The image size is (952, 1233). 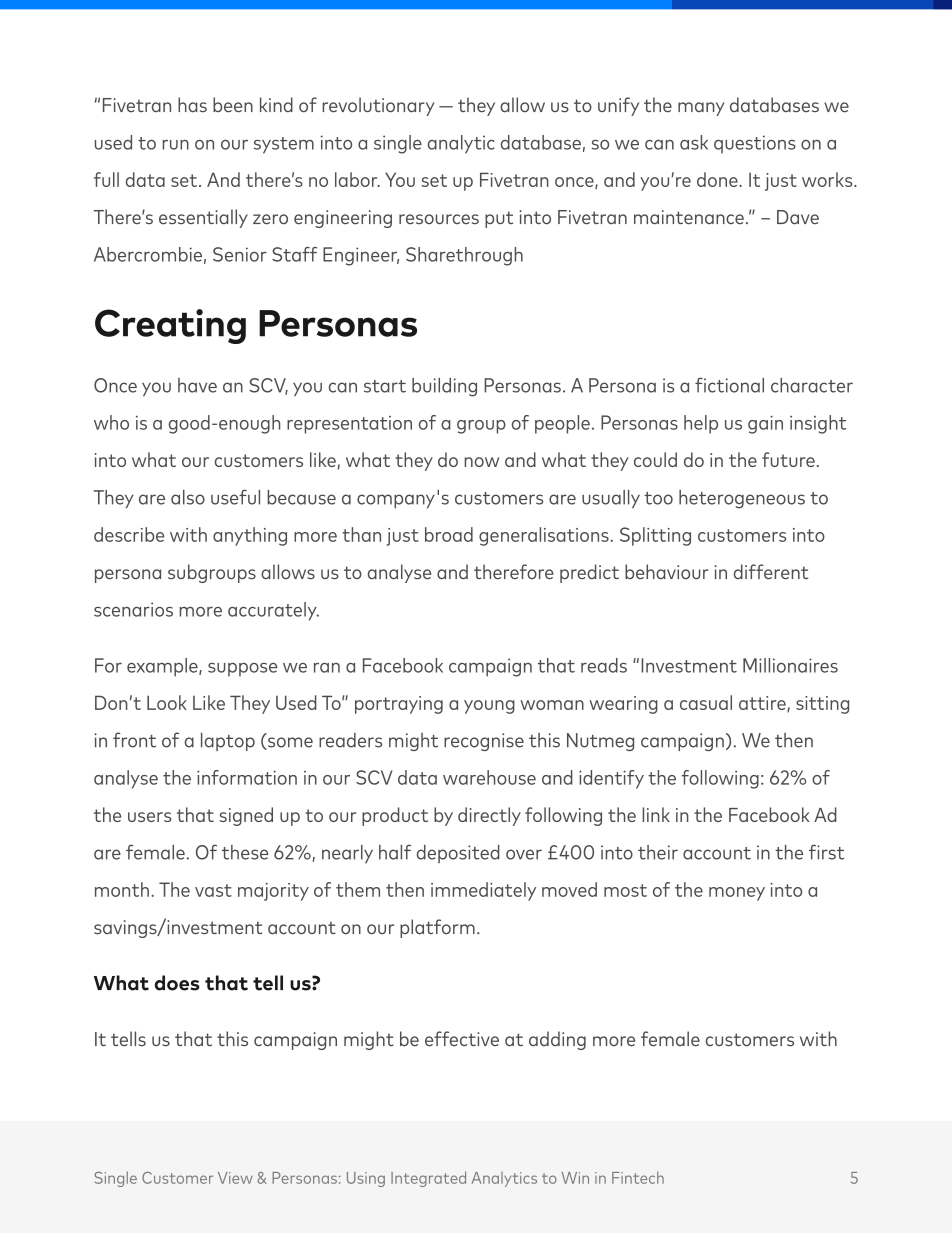 I want to click on Fintech, so click(x=638, y=1177).
